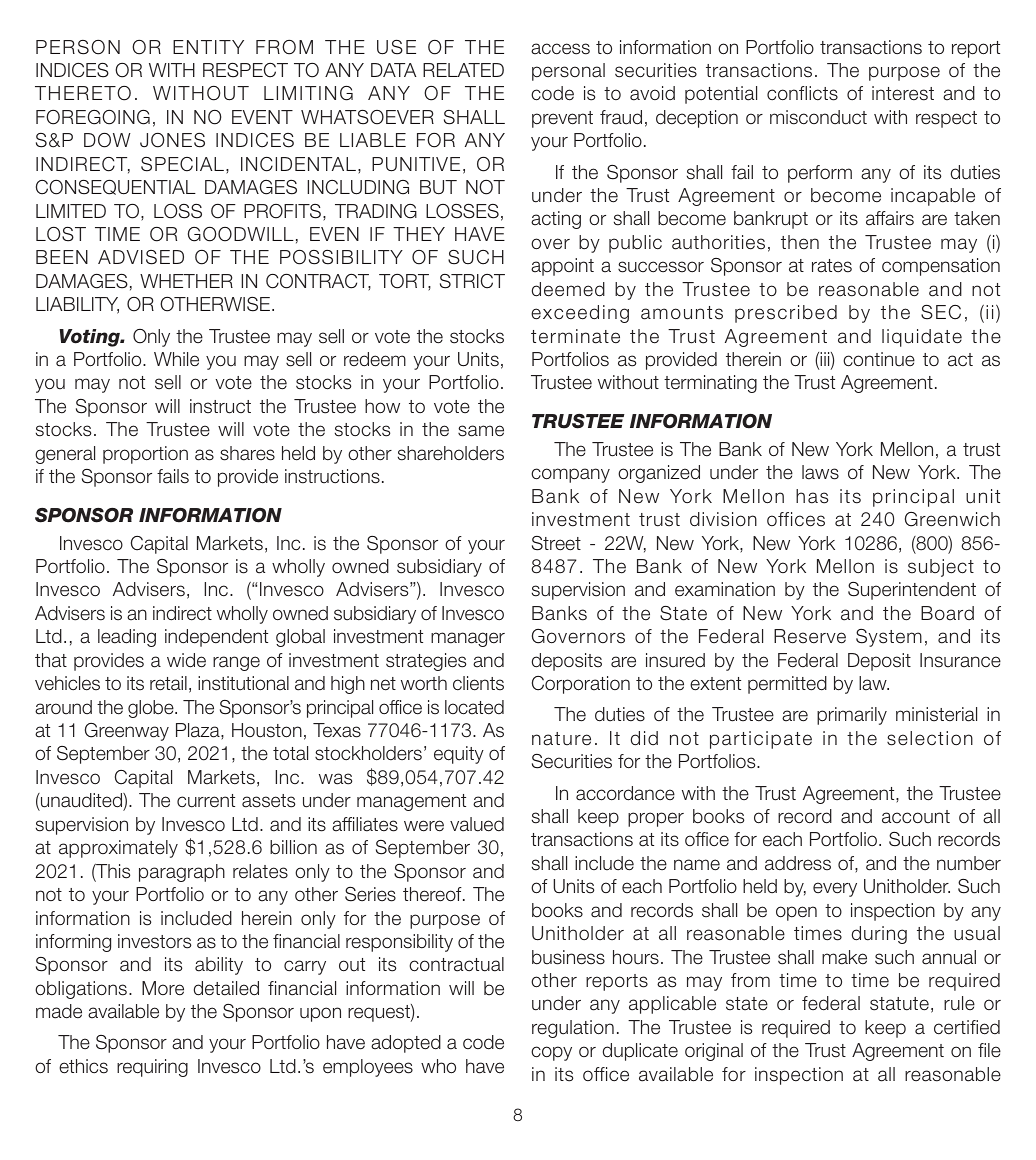 The height and width of the page is (1160, 1036). What do you see at coordinates (916, 817) in the page?
I see `account` at bounding box center [916, 817].
